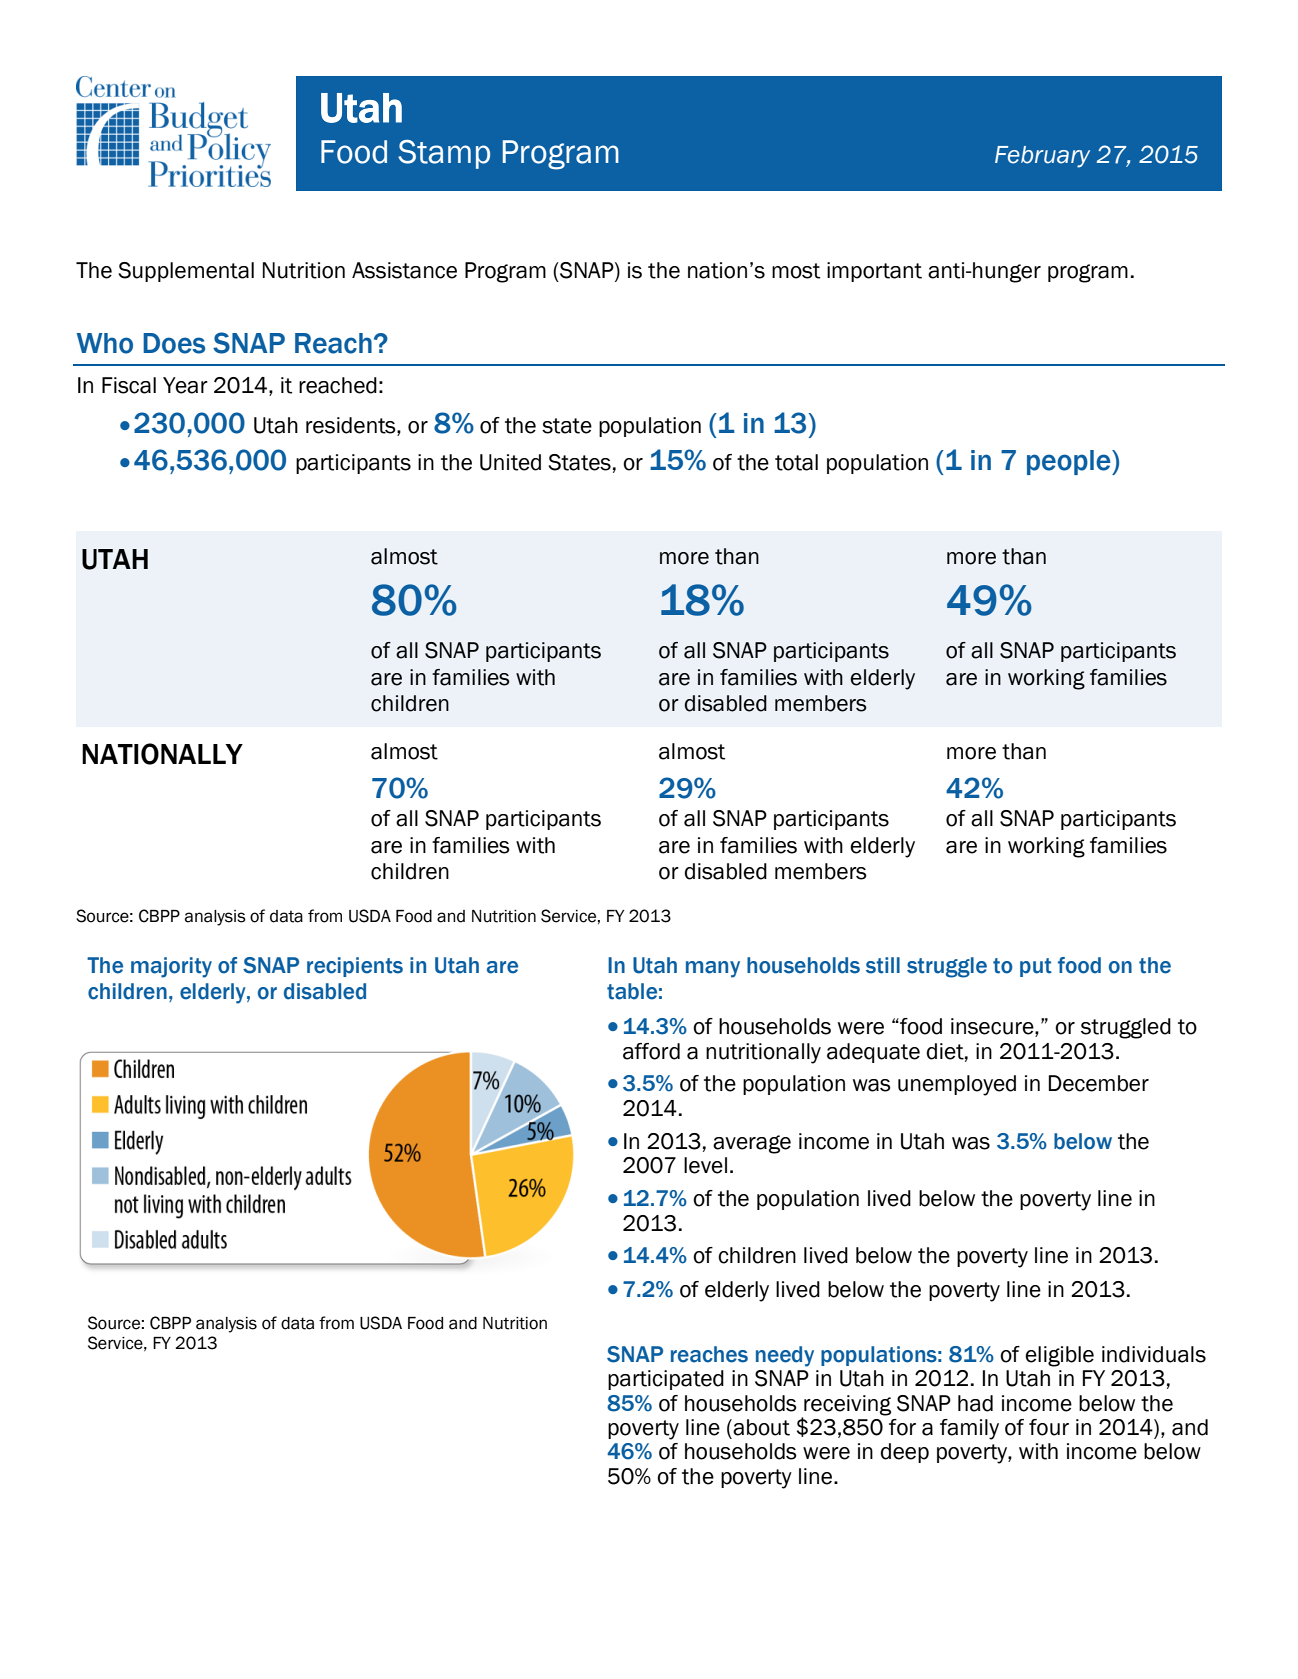 The height and width of the screenshot is (1679, 1298). What do you see at coordinates (444, 154) in the screenshot?
I see `Stamp` at bounding box center [444, 154].
